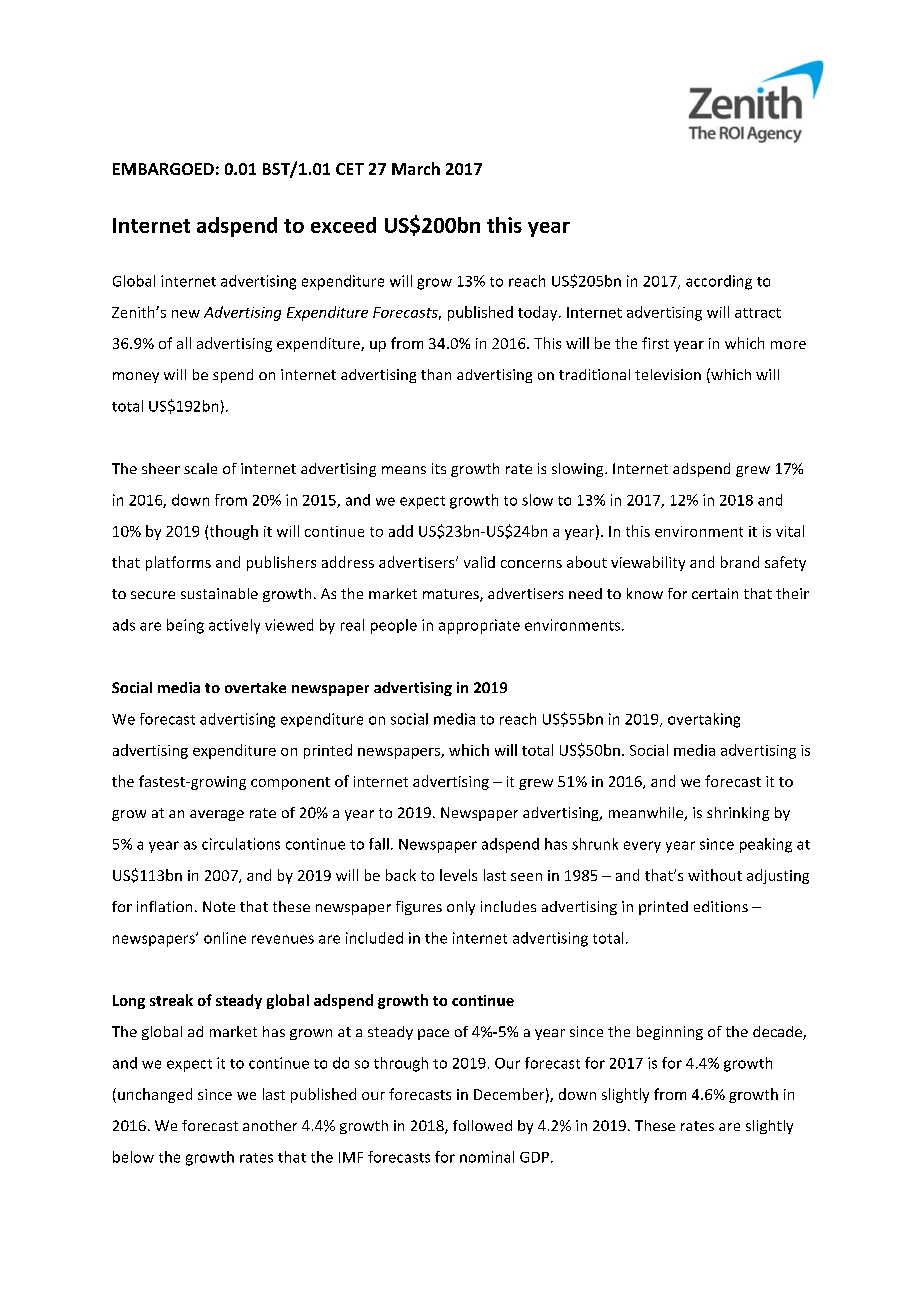  What do you see at coordinates (163, 169) in the image?
I see `EMBARGOED` at bounding box center [163, 169].
